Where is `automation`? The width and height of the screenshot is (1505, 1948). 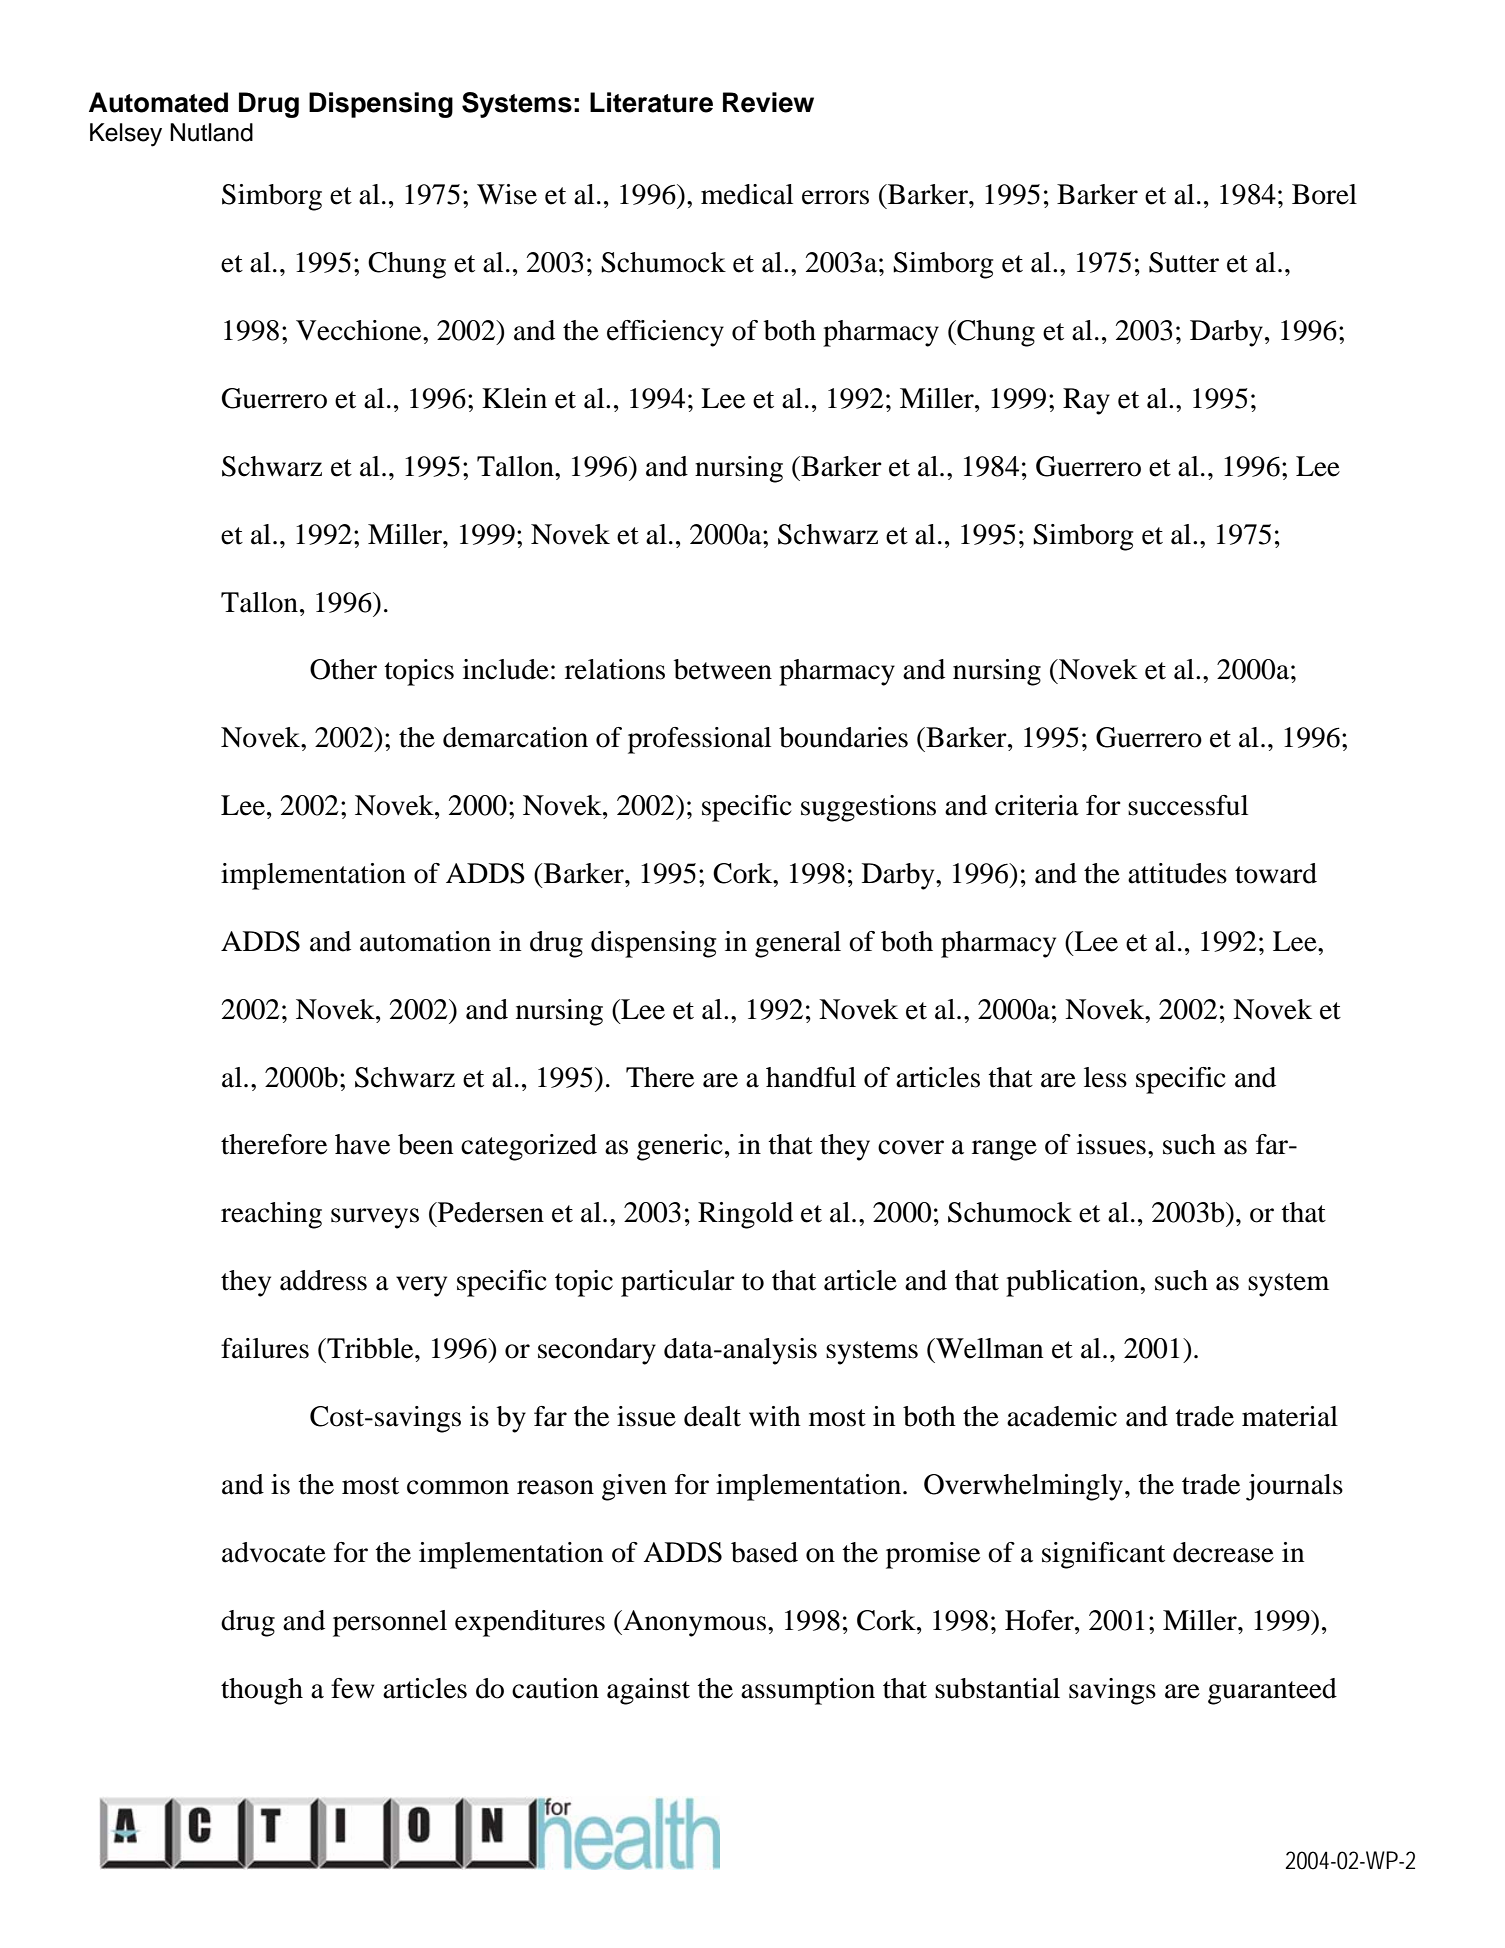 automation is located at coordinates (425, 941).
